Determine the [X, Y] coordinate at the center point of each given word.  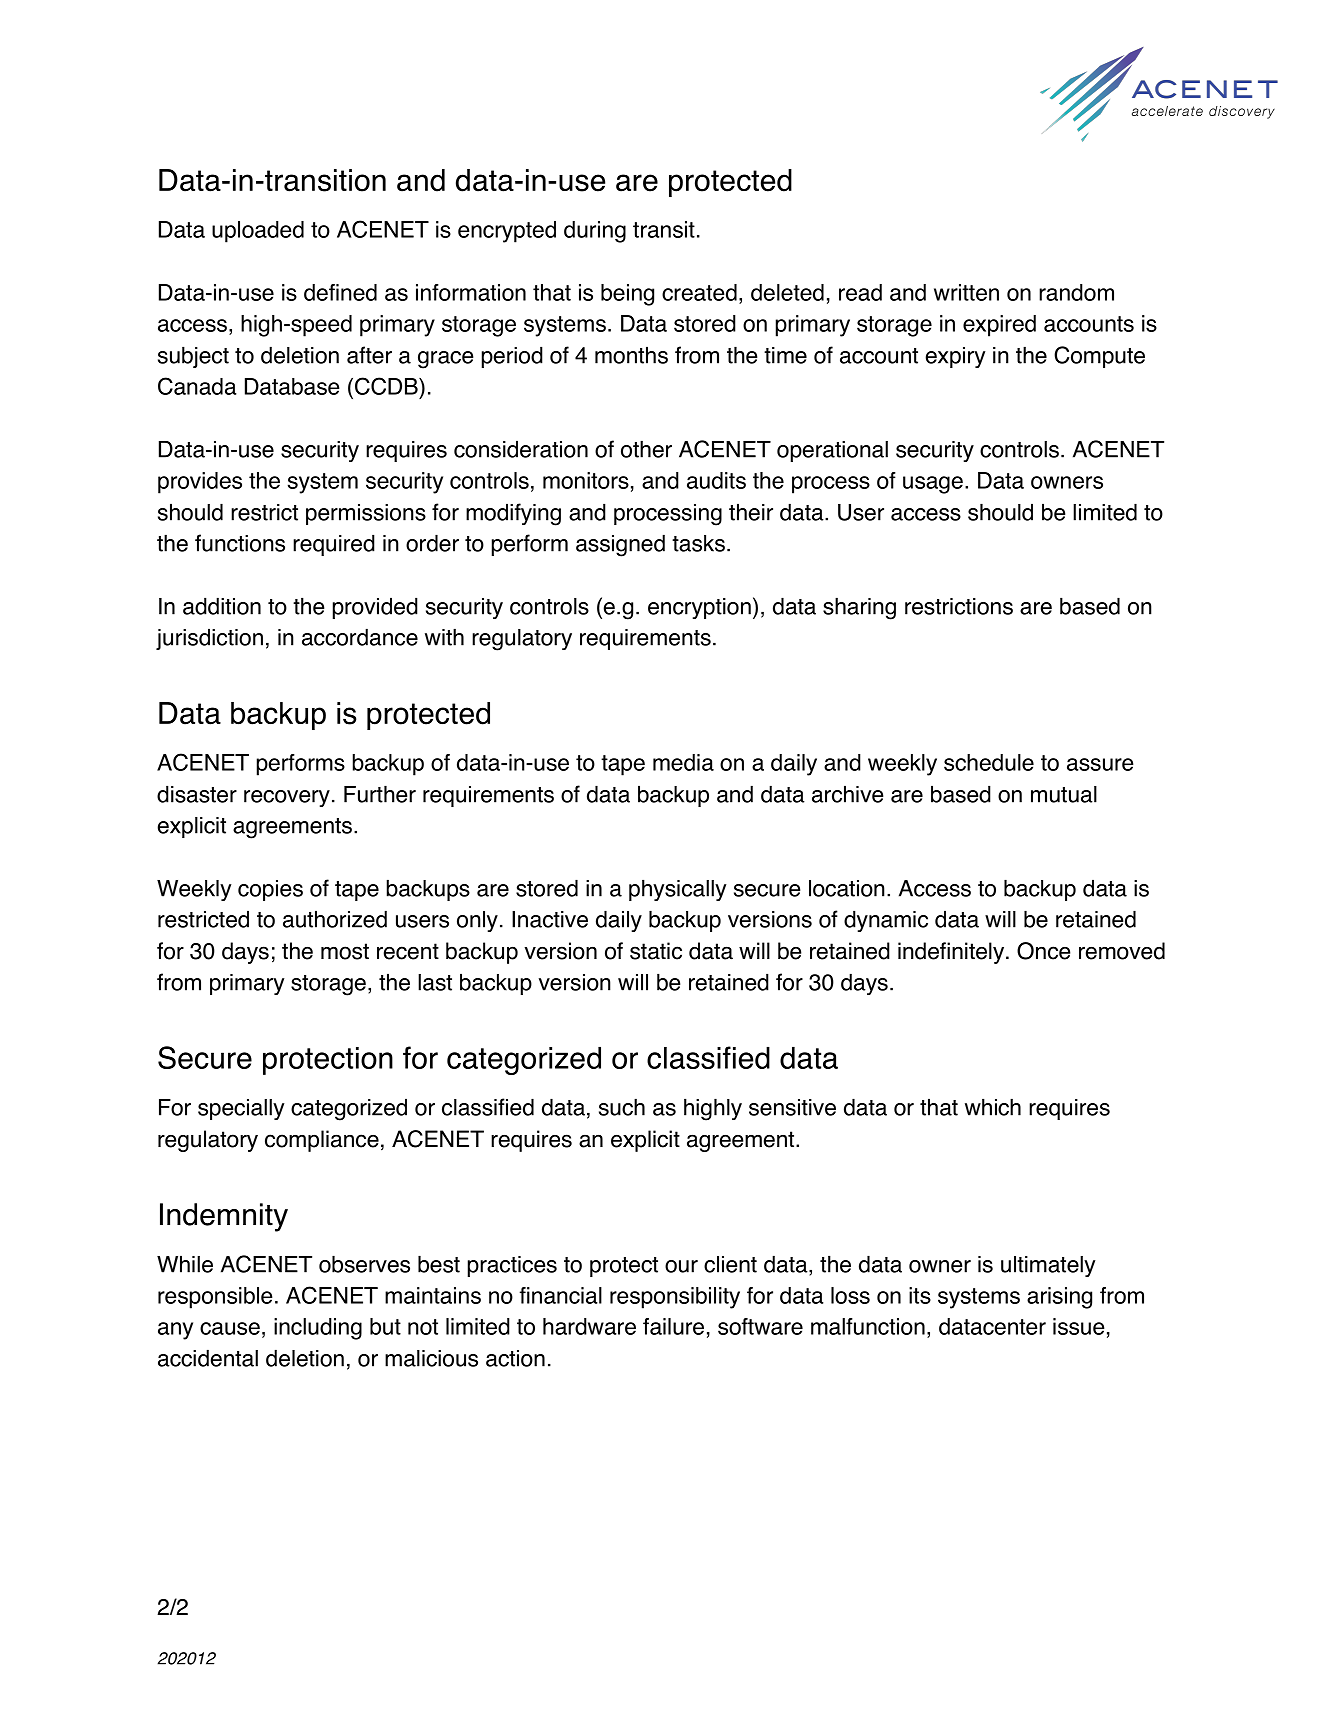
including [318, 1329]
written [966, 292]
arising [1059, 1298]
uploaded [258, 232]
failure [673, 1326]
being [627, 295]
